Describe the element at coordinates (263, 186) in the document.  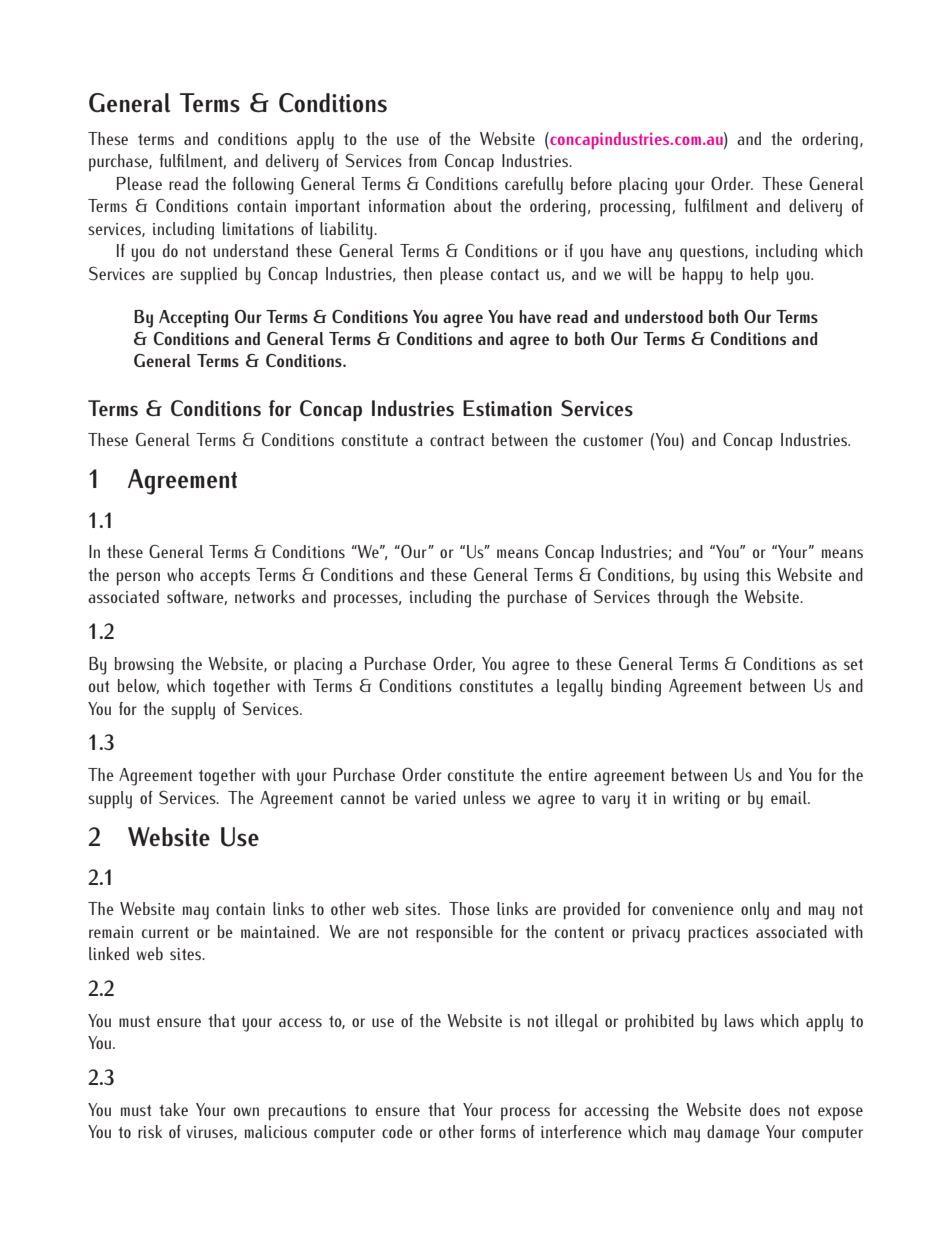
I see `following` at that location.
